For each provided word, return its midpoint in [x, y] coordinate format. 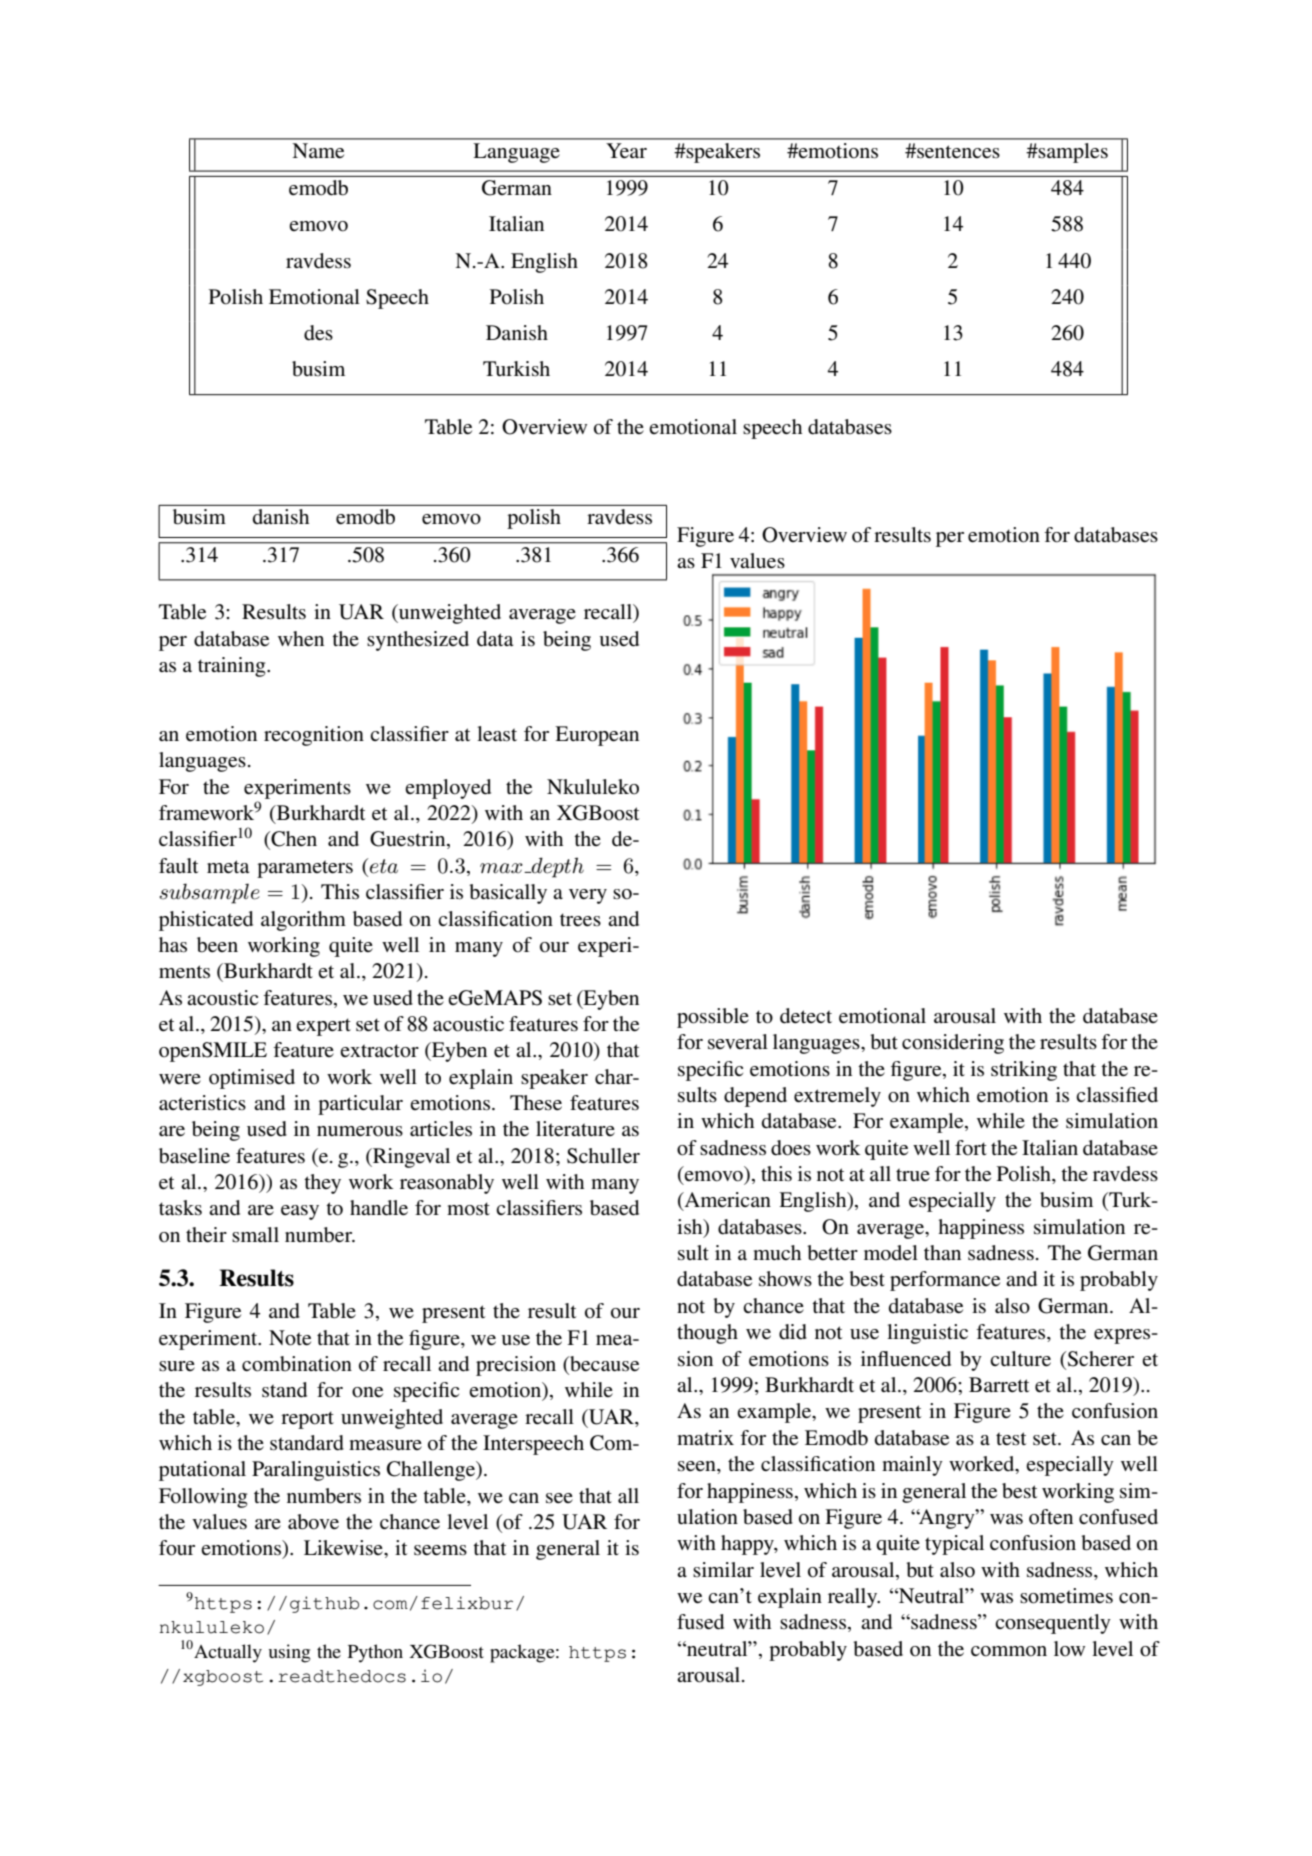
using [289, 1653]
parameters [305, 869]
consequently [1053, 1624]
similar [723, 1569]
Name [318, 151]
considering [953, 1044]
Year [626, 150]
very [588, 896]
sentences [957, 152]
